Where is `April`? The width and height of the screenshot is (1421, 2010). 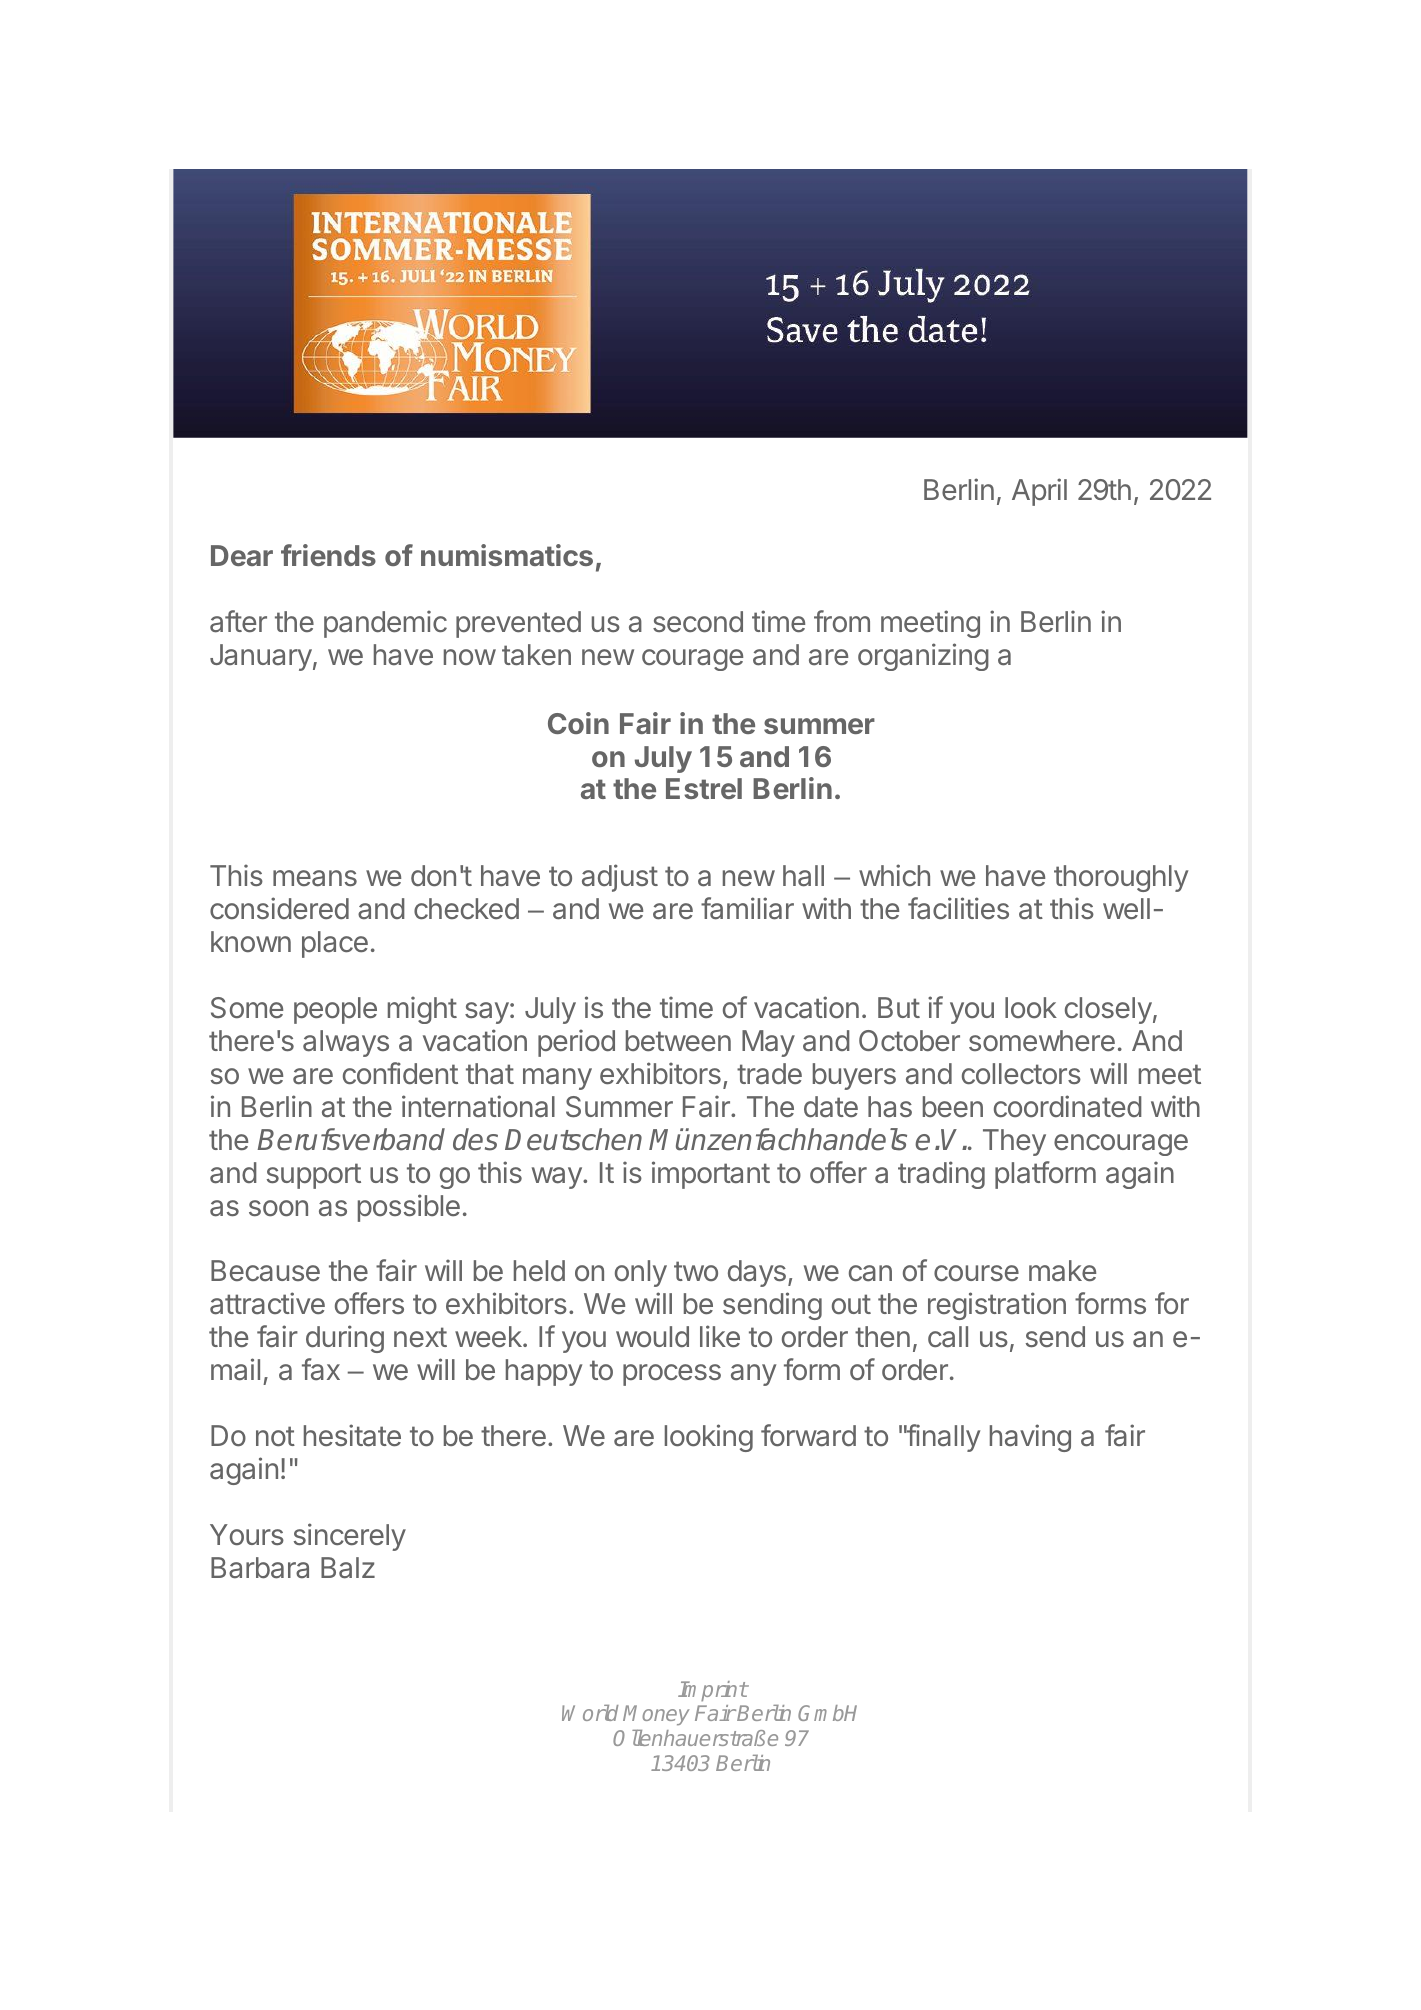 April is located at coordinates (1039, 492).
